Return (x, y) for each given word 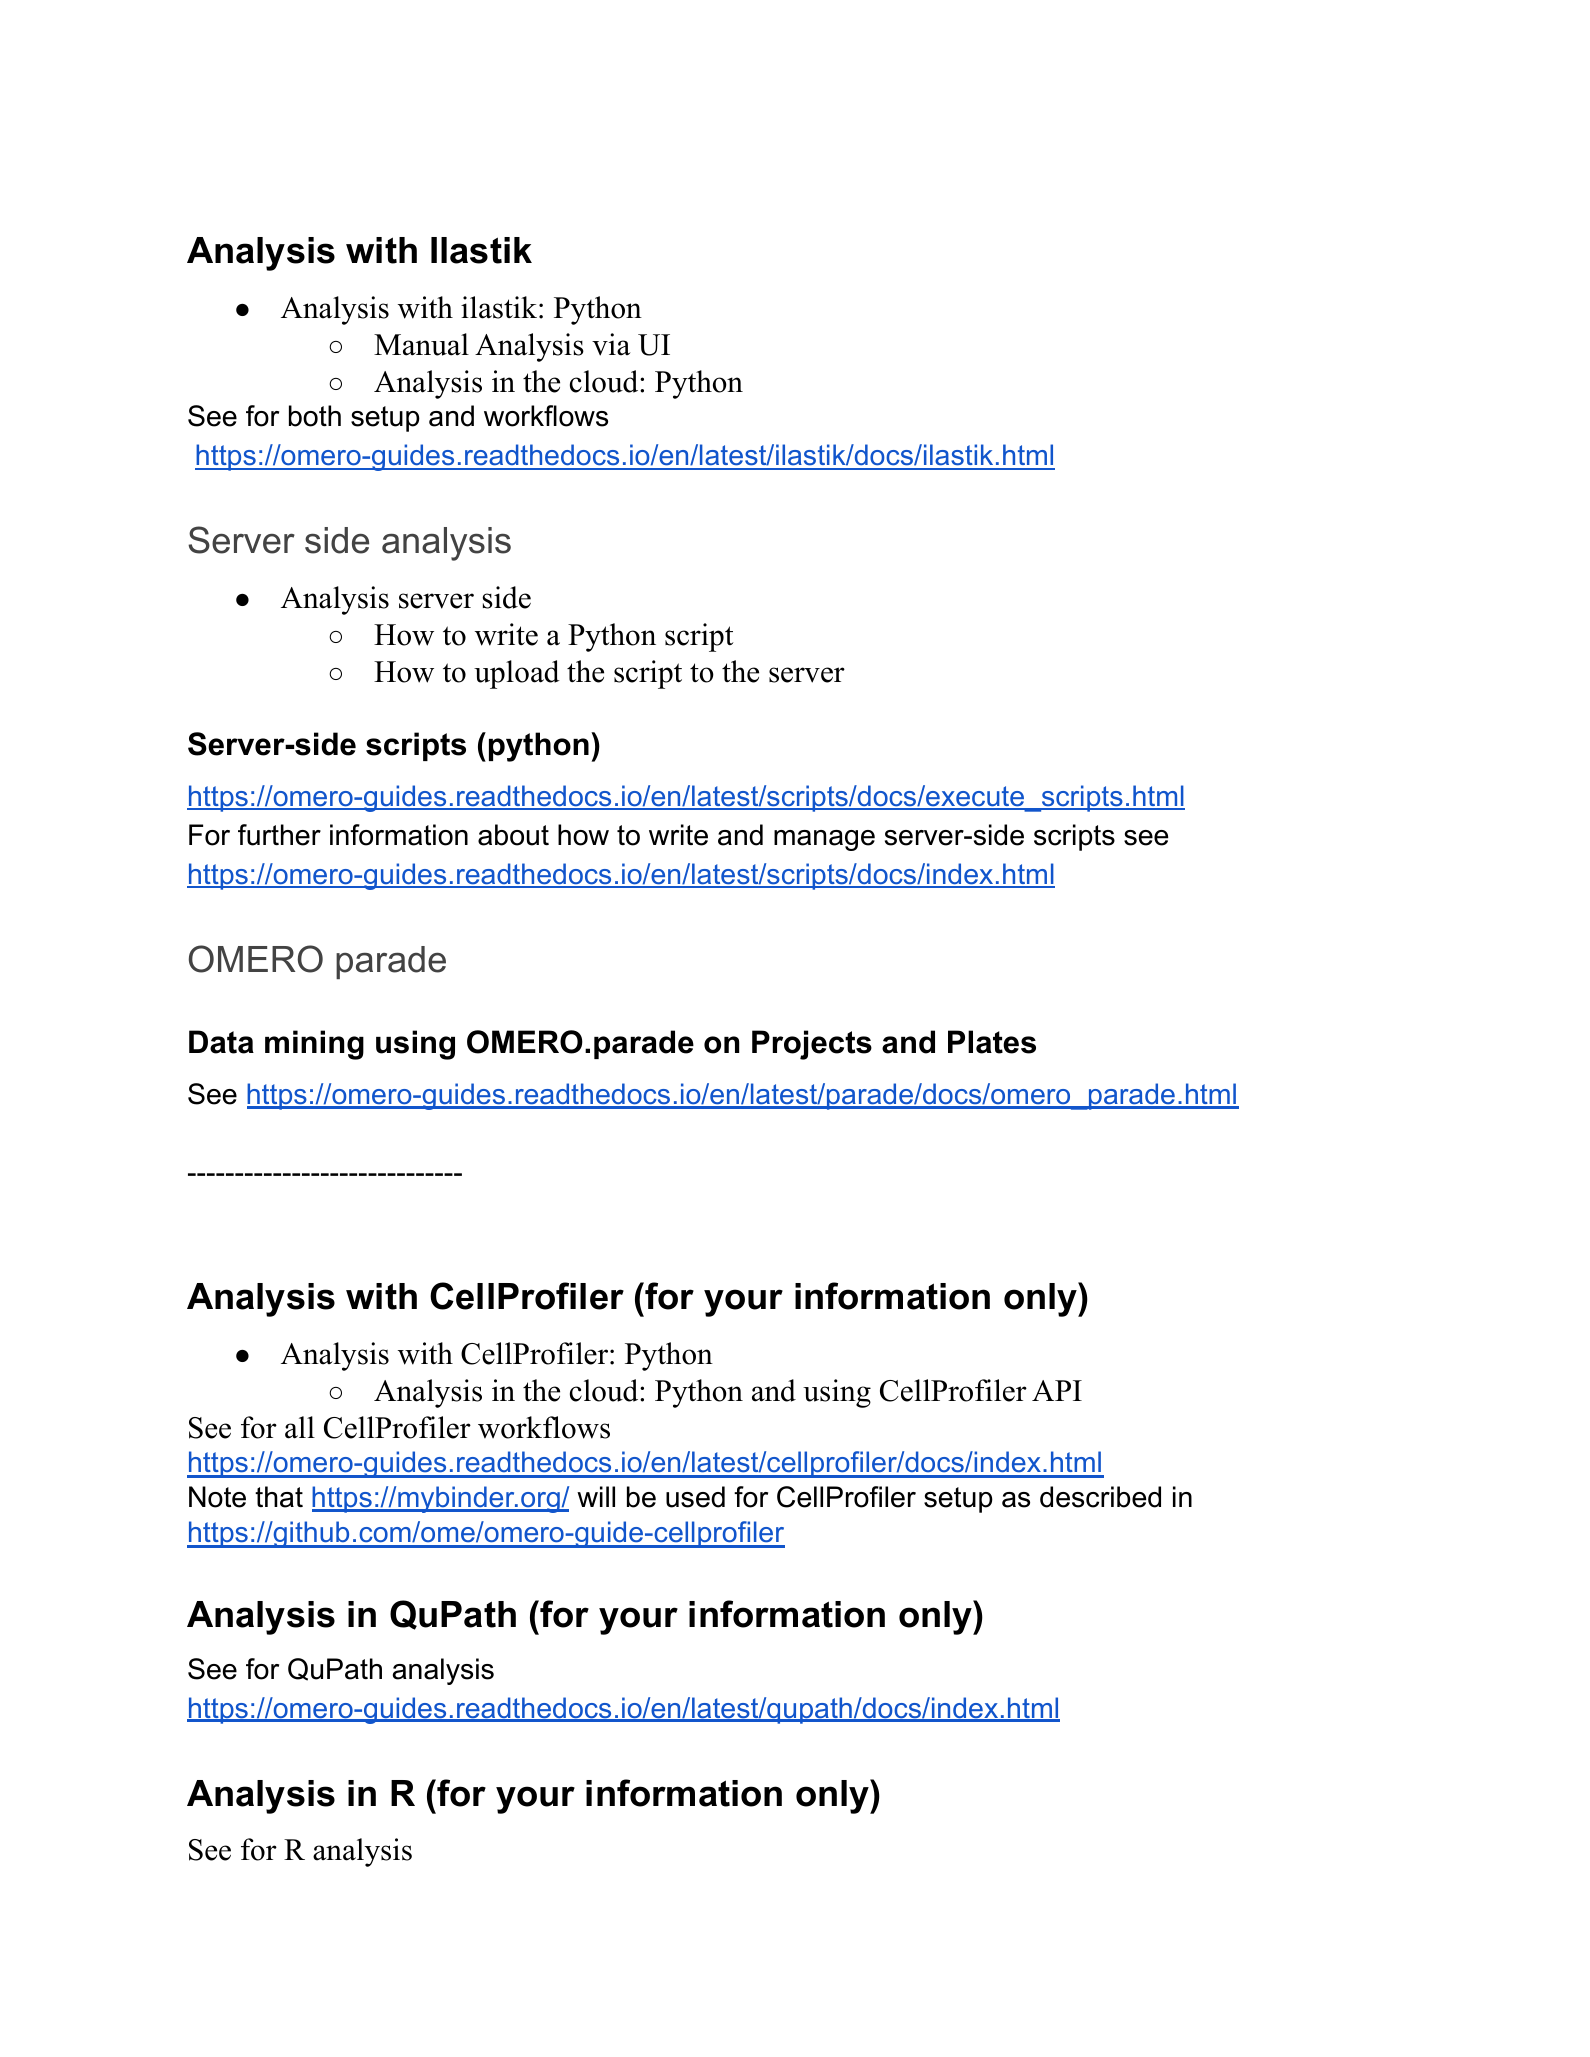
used (695, 1497)
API (1057, 1390)
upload (517, 674)
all (300, 1427)
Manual (421, 344)
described (1100, 1497)
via (611, 344)
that (279, 1497)
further (279, 835)
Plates (992, 1042)
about (513, 835)
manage (824, 840)
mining (314, 1045)
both (315, 416)
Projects (812, 1045)
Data (221, 1042)
